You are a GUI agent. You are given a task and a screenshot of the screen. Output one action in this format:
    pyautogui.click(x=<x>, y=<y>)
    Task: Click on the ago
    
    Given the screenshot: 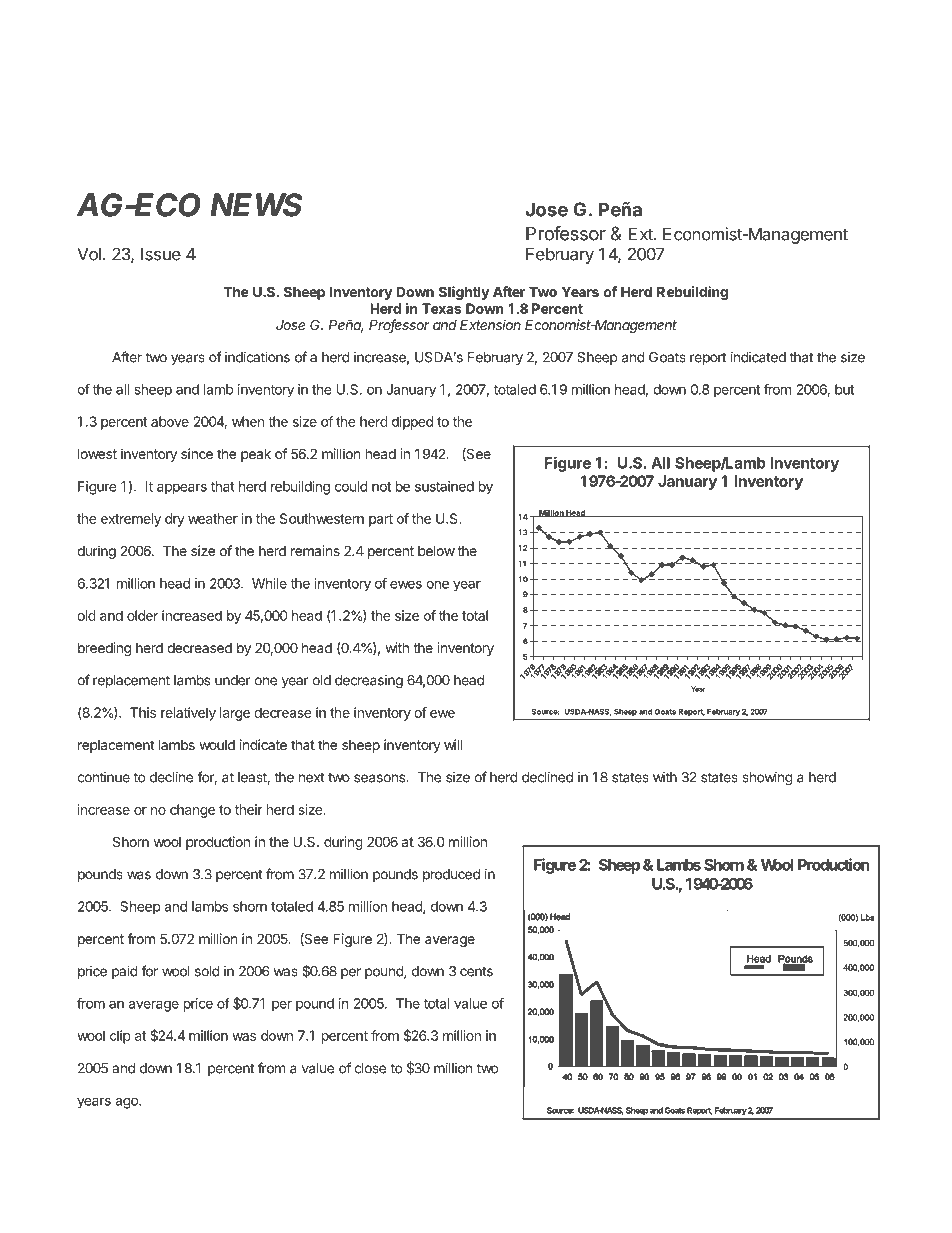 What is the action you would take?
    pyautogui.click(x=127, y=1103)
